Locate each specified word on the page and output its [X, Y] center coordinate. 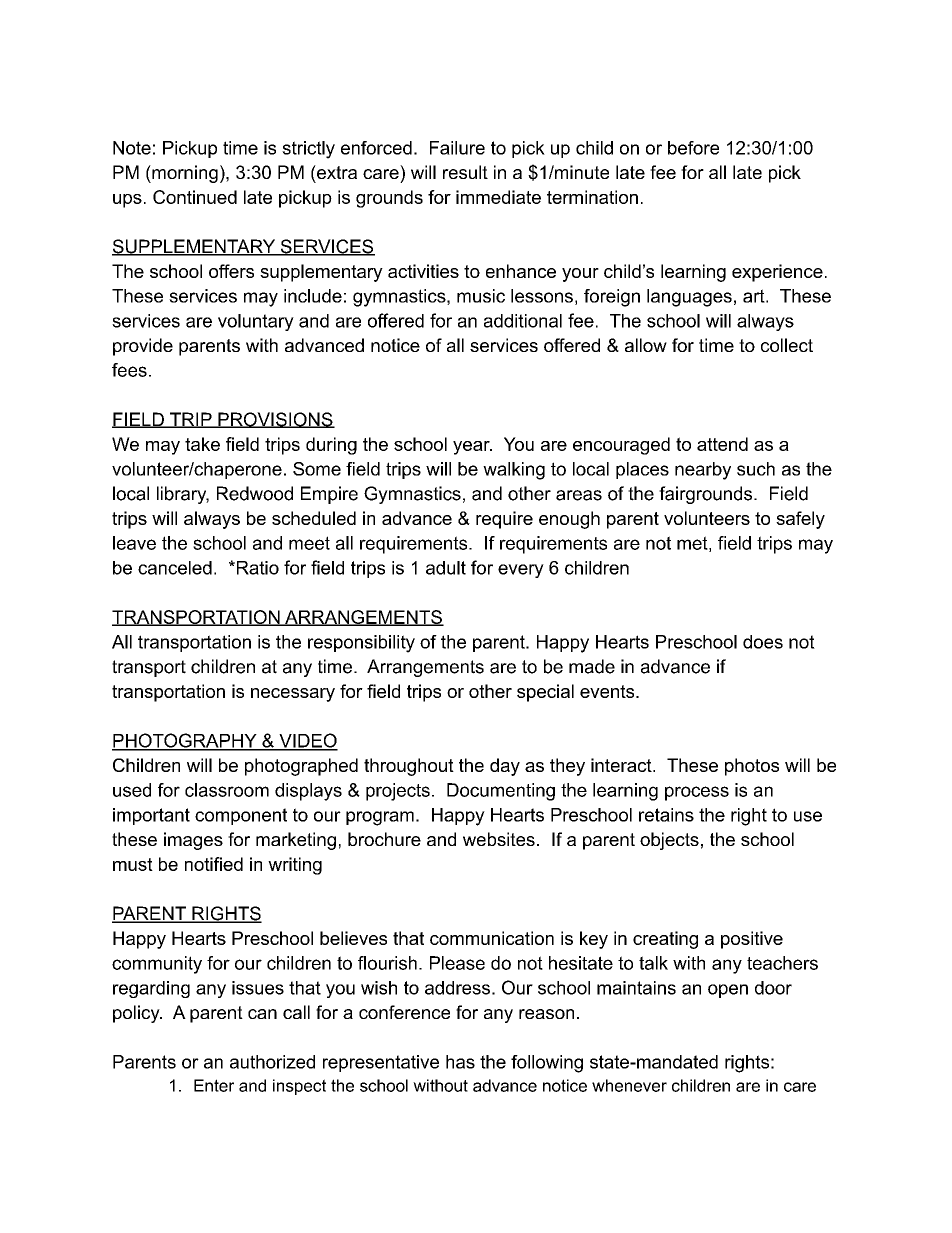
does [763, 642]
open [728, 991]
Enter [214, 1085]
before [693, 148]
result [465, 172]
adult [446, 568]
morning [184, 174]
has [460, 1062]
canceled [175, 568]
